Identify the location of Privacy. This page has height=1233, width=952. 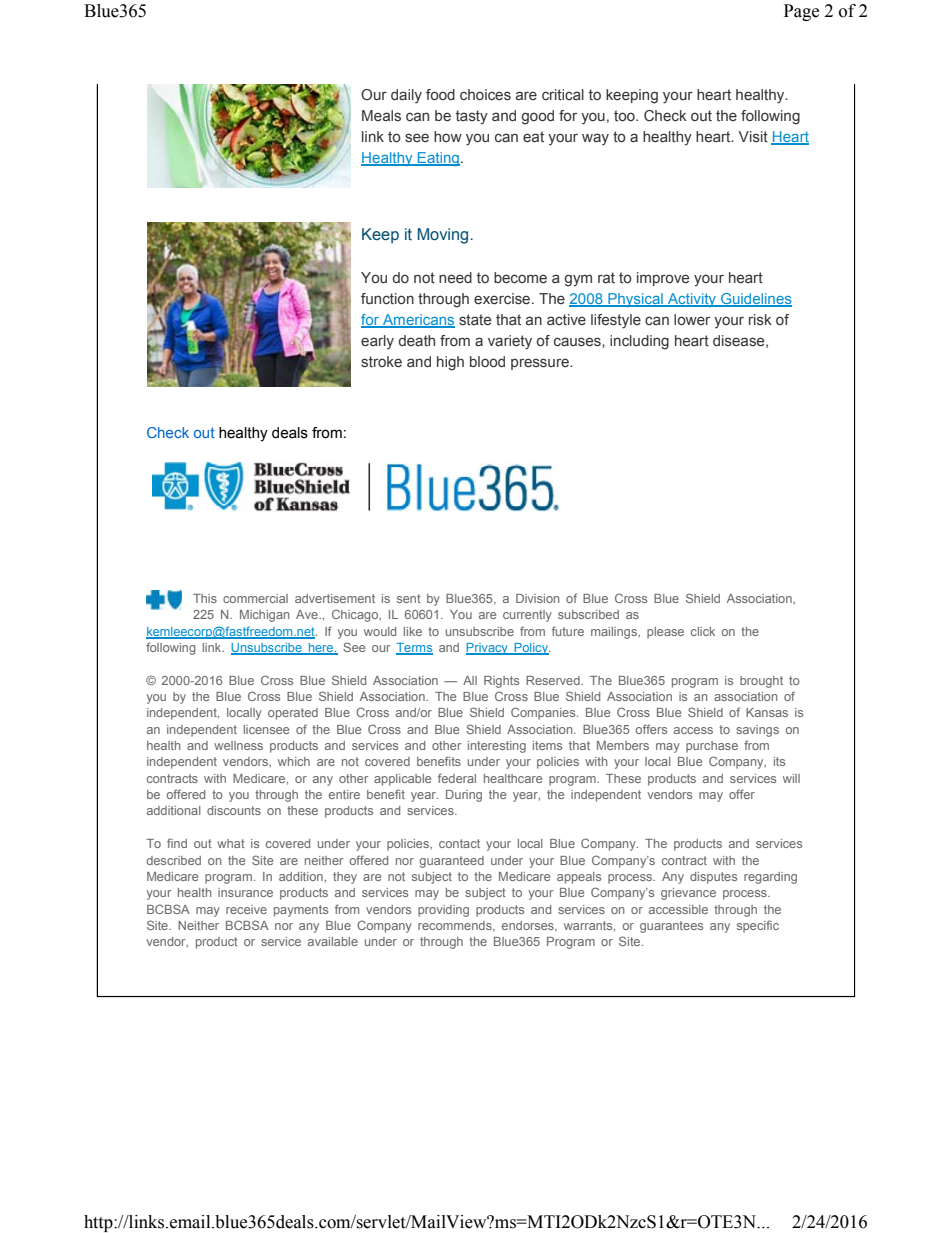
(488, 649).
